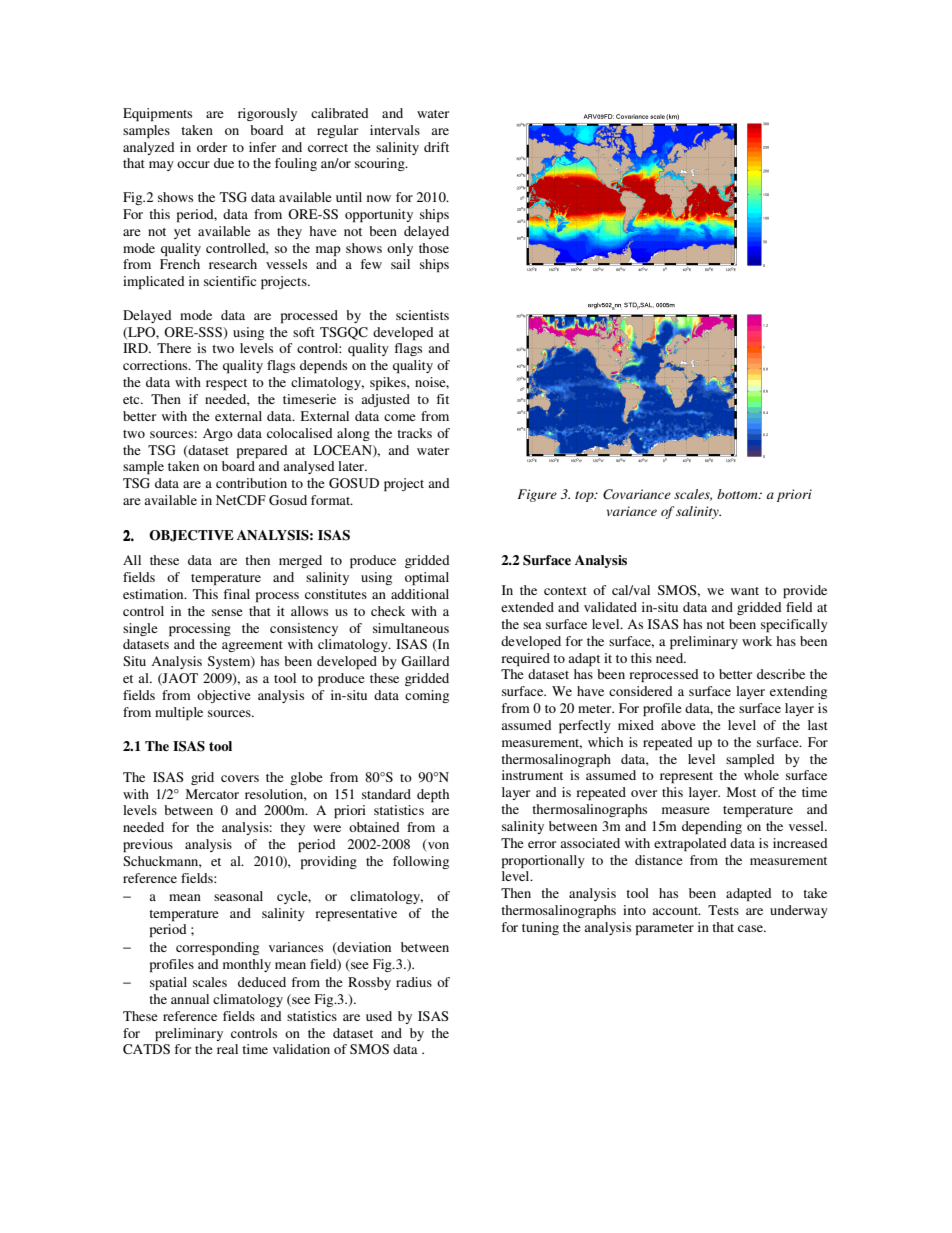  What do you see at coordinates (434, 248) in the screenshot?
I see `those` at bounding box center [434, 248].
